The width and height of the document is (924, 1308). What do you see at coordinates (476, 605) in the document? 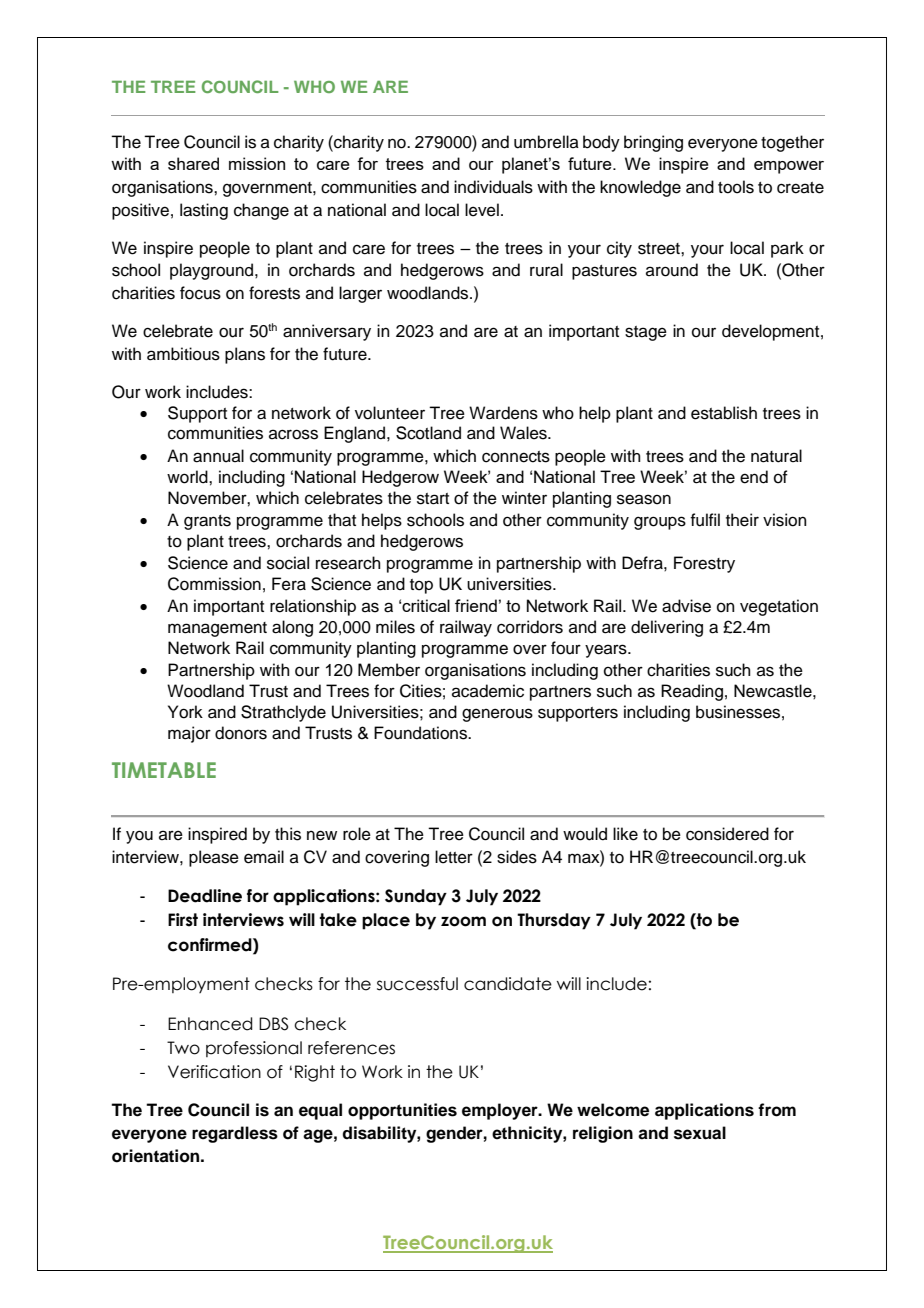
I see `friend` at bounding box center [476, 605].
